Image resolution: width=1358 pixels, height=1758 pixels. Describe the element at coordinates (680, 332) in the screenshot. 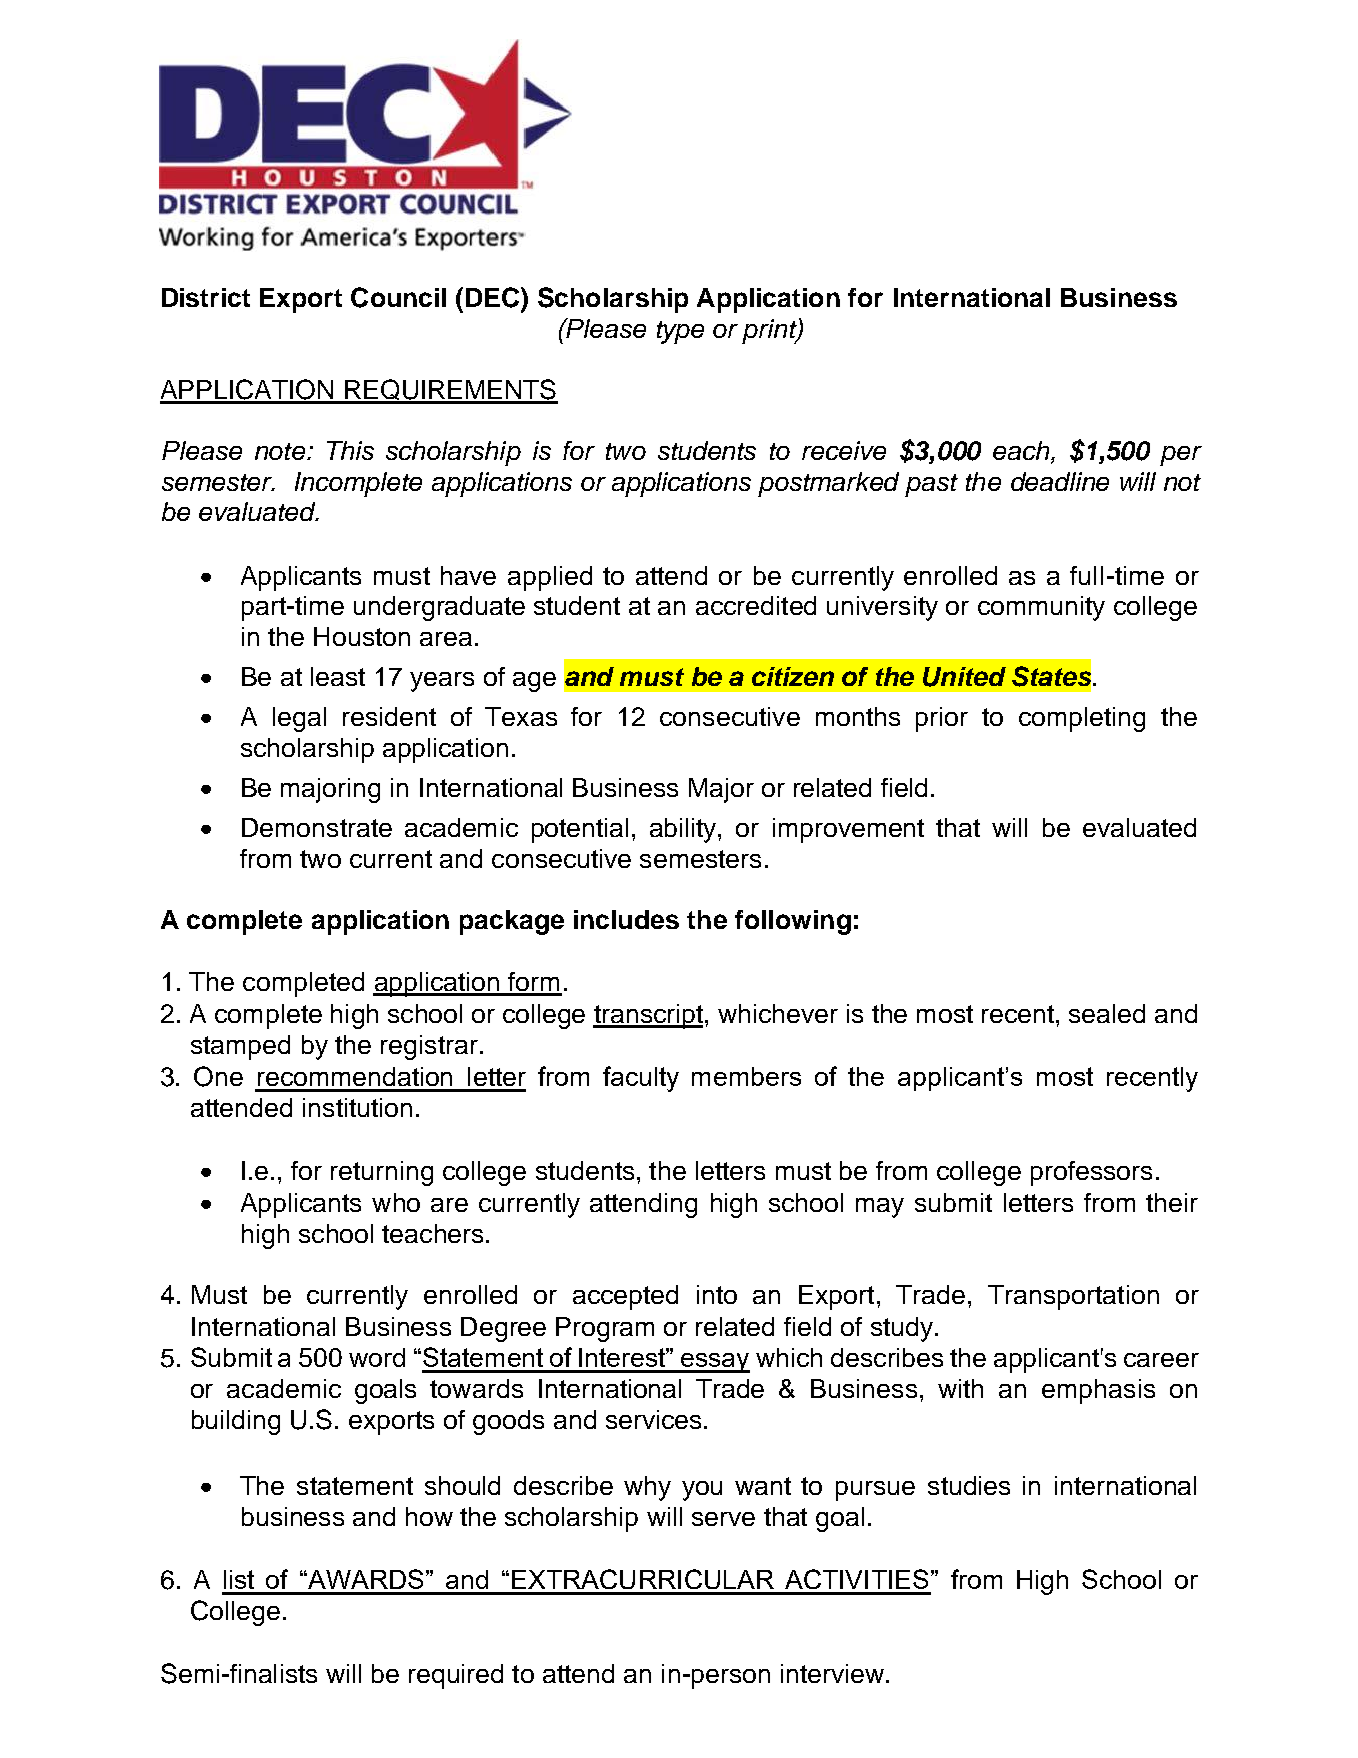

I see `type` at that location.
